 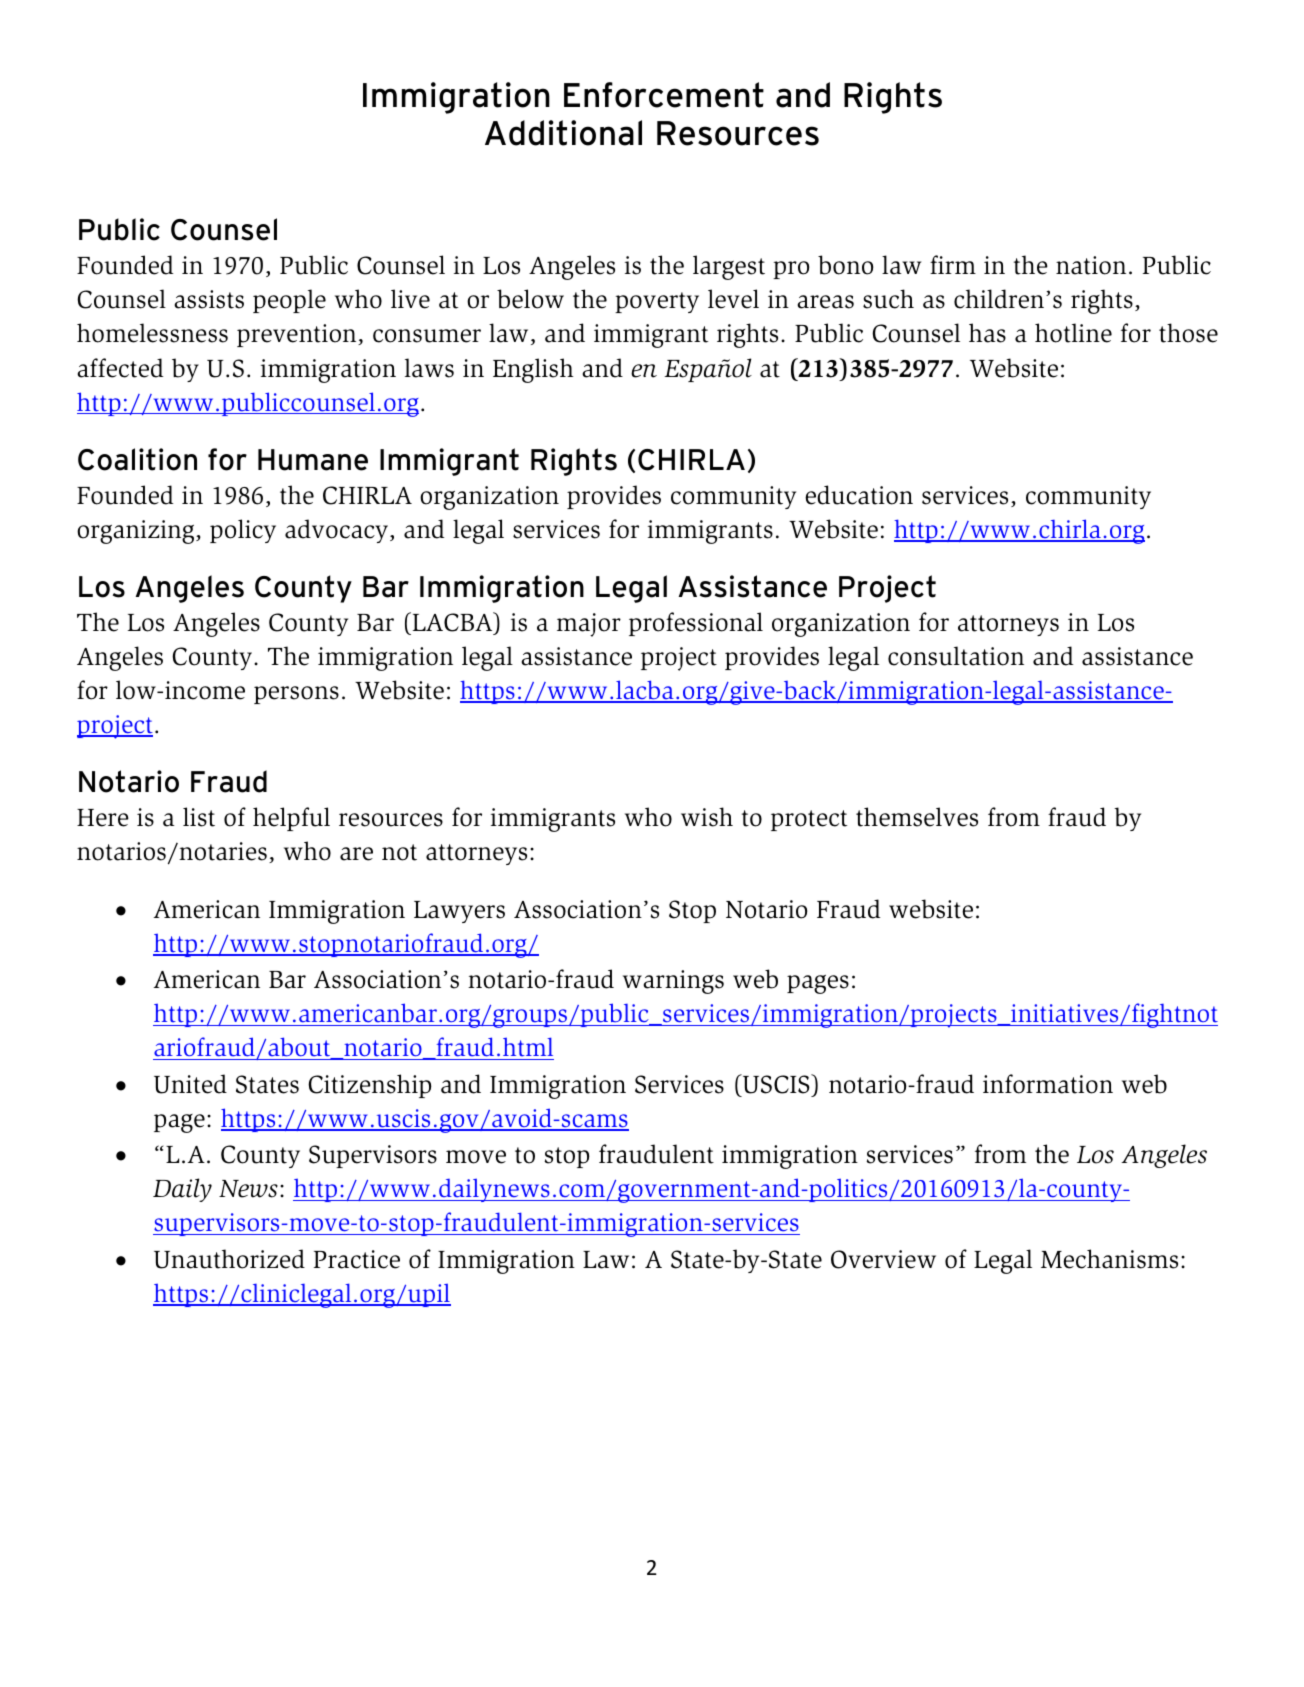 I want to click on Unauthorized, so click(x=229, y=1259).
